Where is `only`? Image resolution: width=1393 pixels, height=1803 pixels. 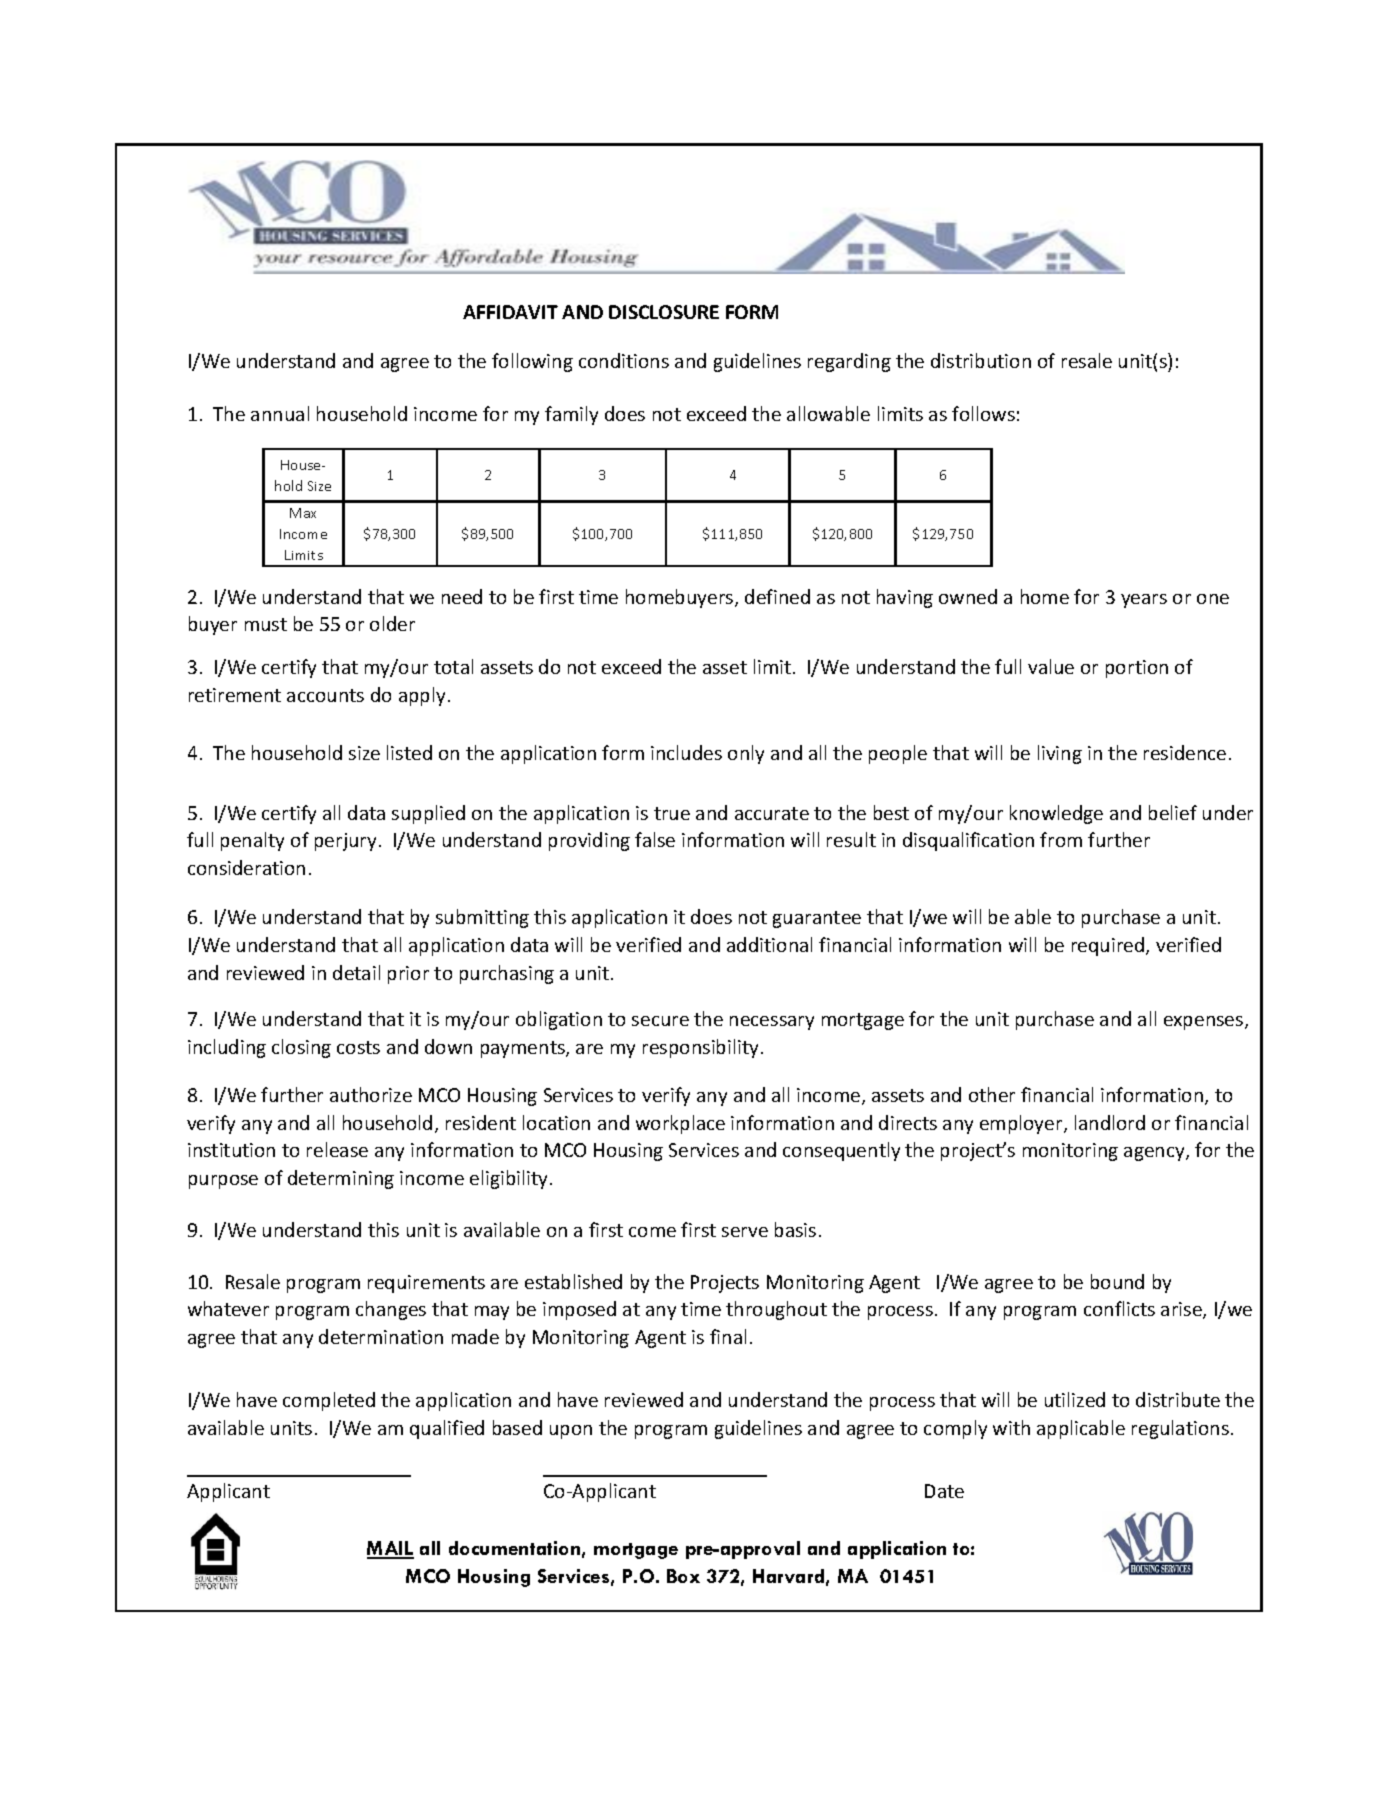 only is located at coordinates (746, 754).
